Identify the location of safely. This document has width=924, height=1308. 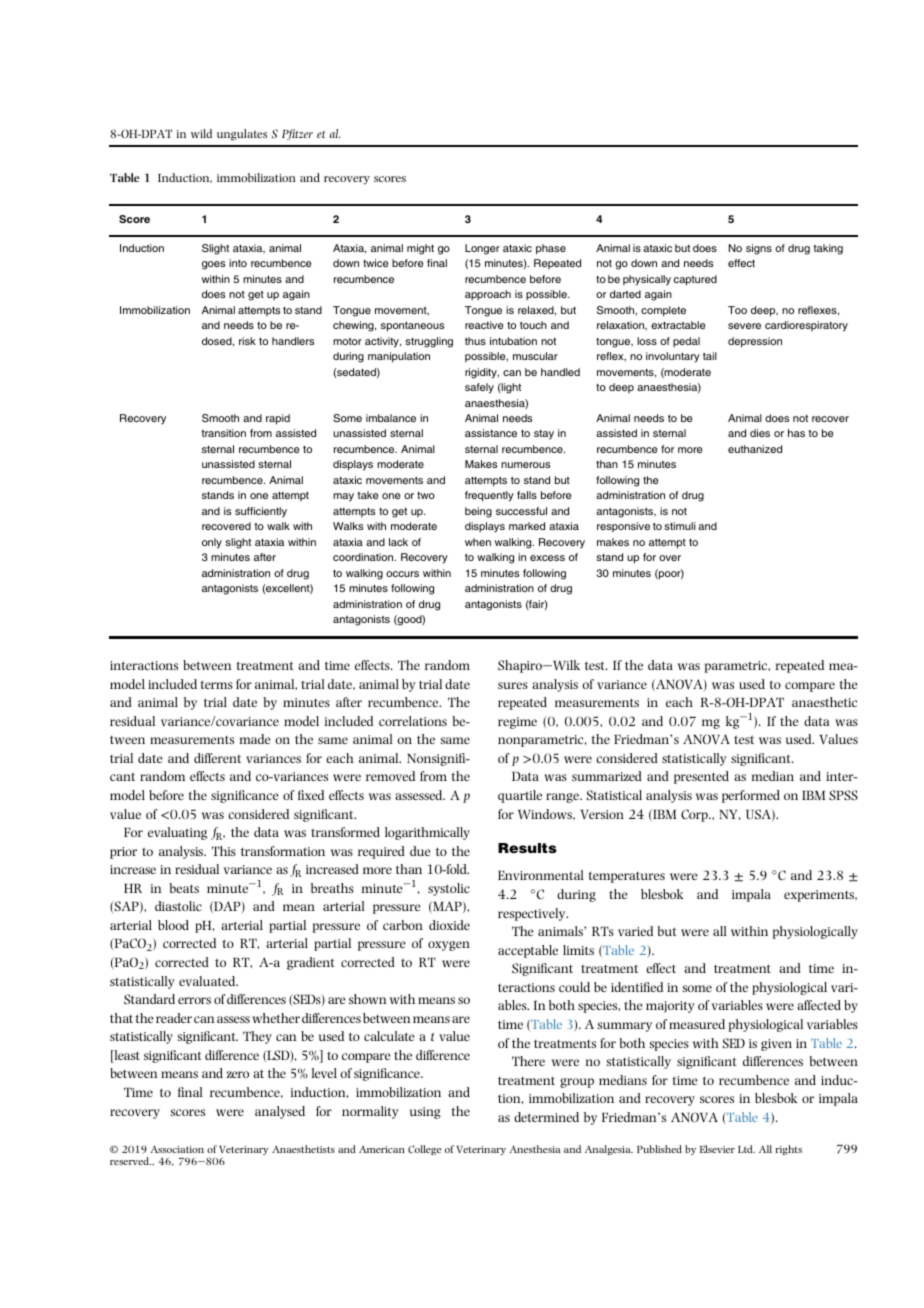
(479, 388).
